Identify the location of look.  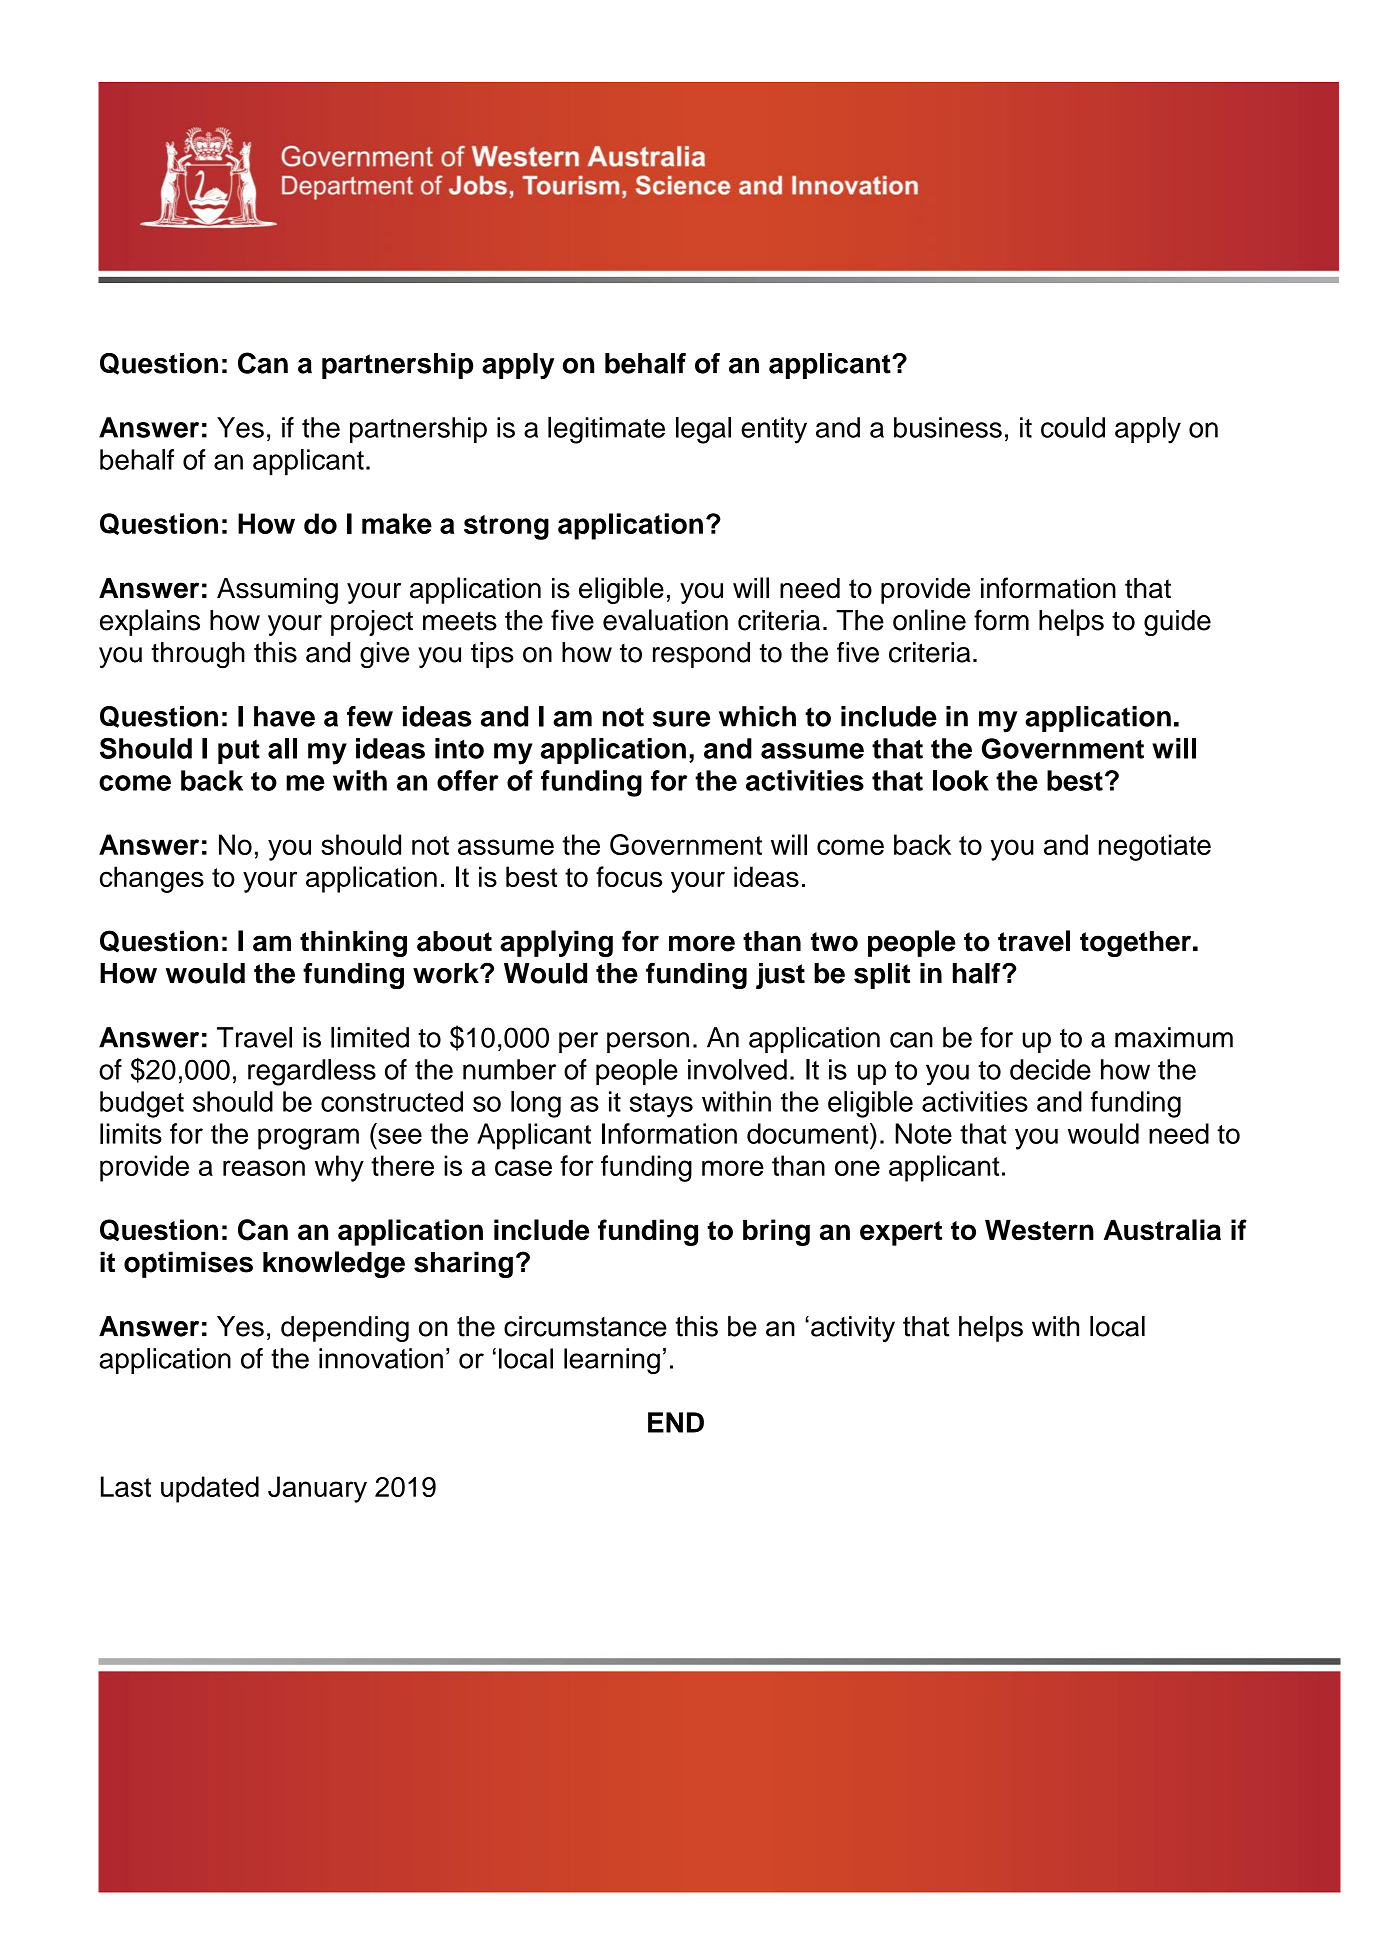
(961, 780).
